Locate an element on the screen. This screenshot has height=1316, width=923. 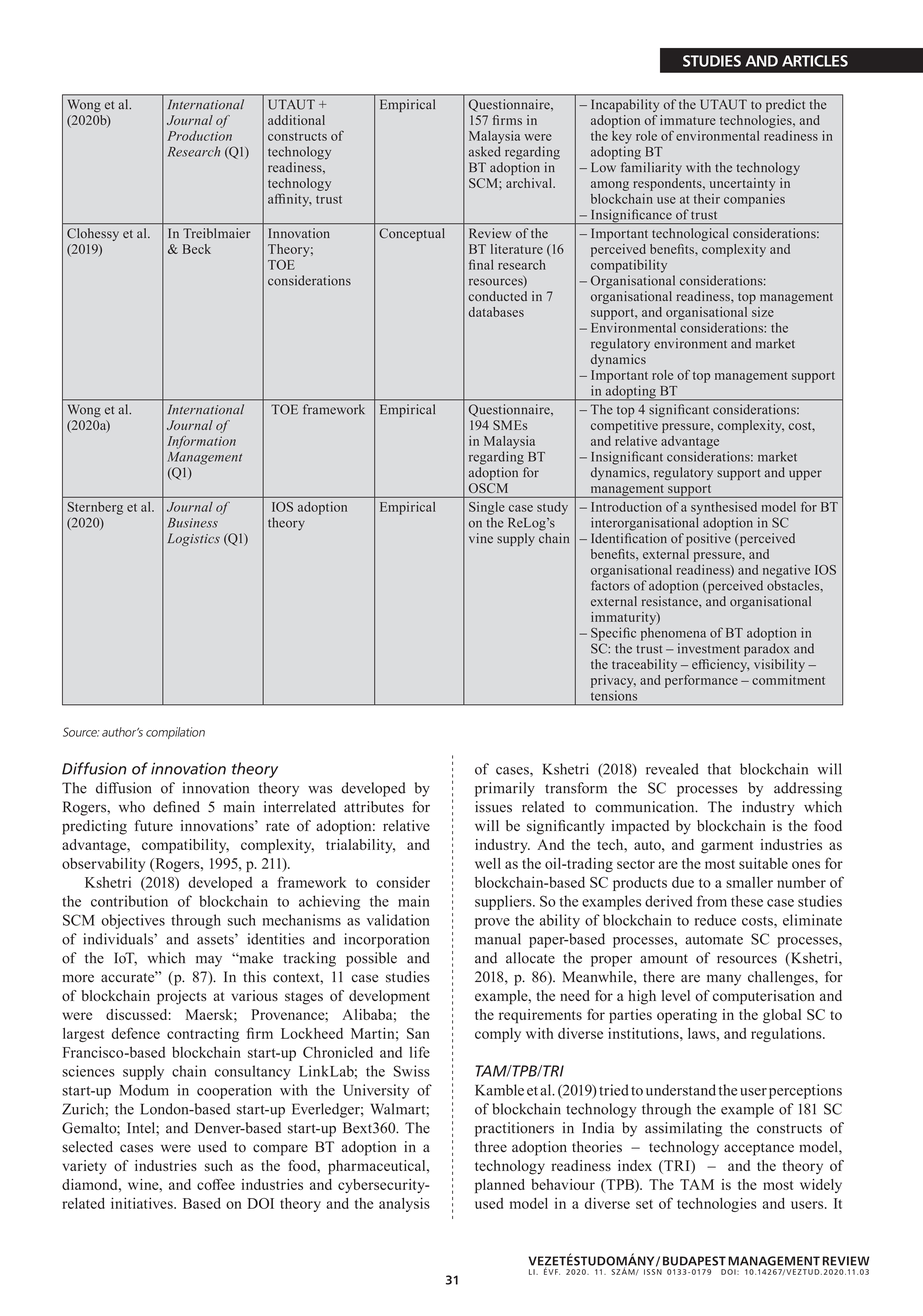
efficiency is located at coordinates (721, 665).
